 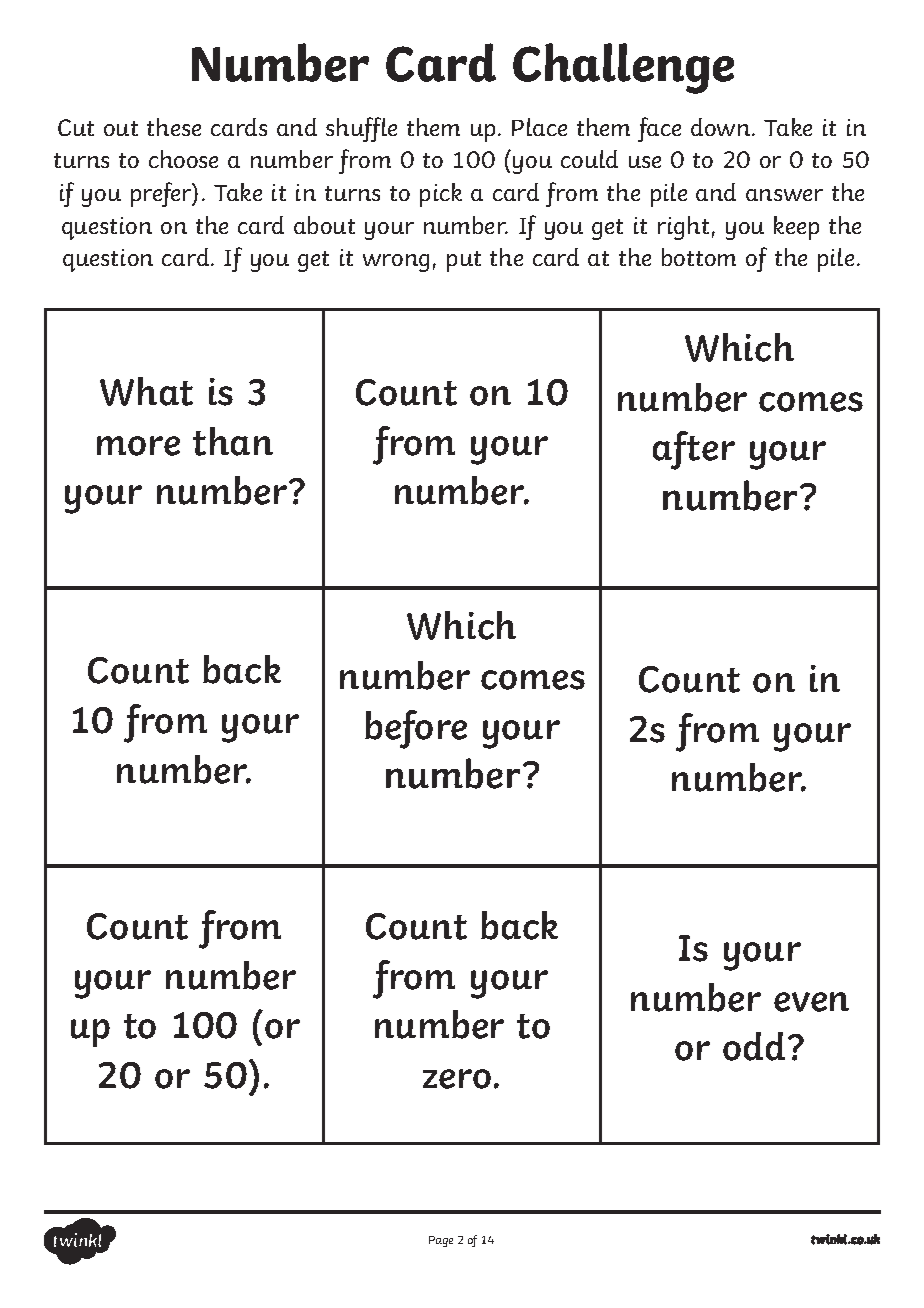 What do you see at coordinates (722, 127) in the screenshot?
I see `down` at bounding box center [722, 127].
